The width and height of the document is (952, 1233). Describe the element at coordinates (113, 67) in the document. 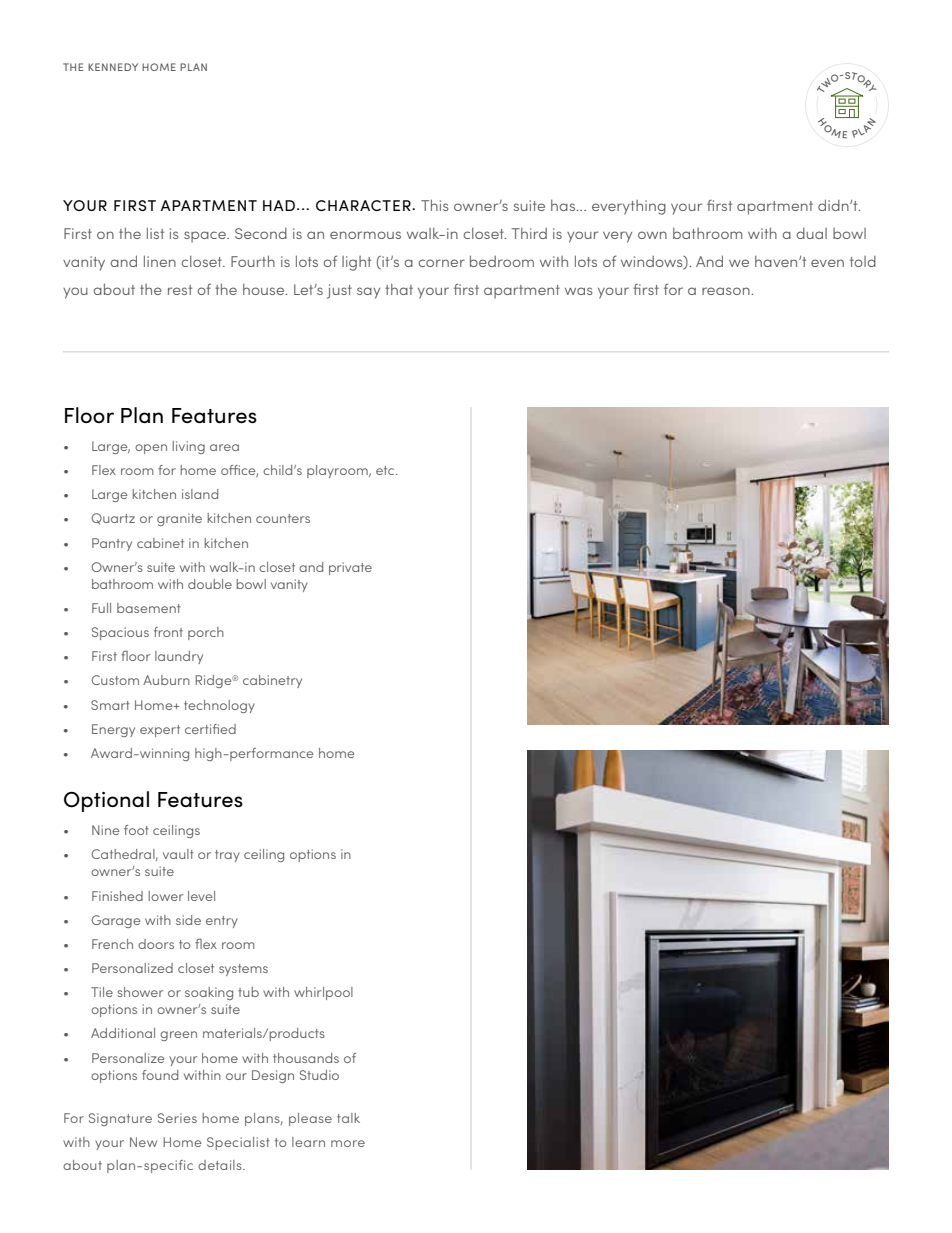

I see `KENNEDY` at that location.
